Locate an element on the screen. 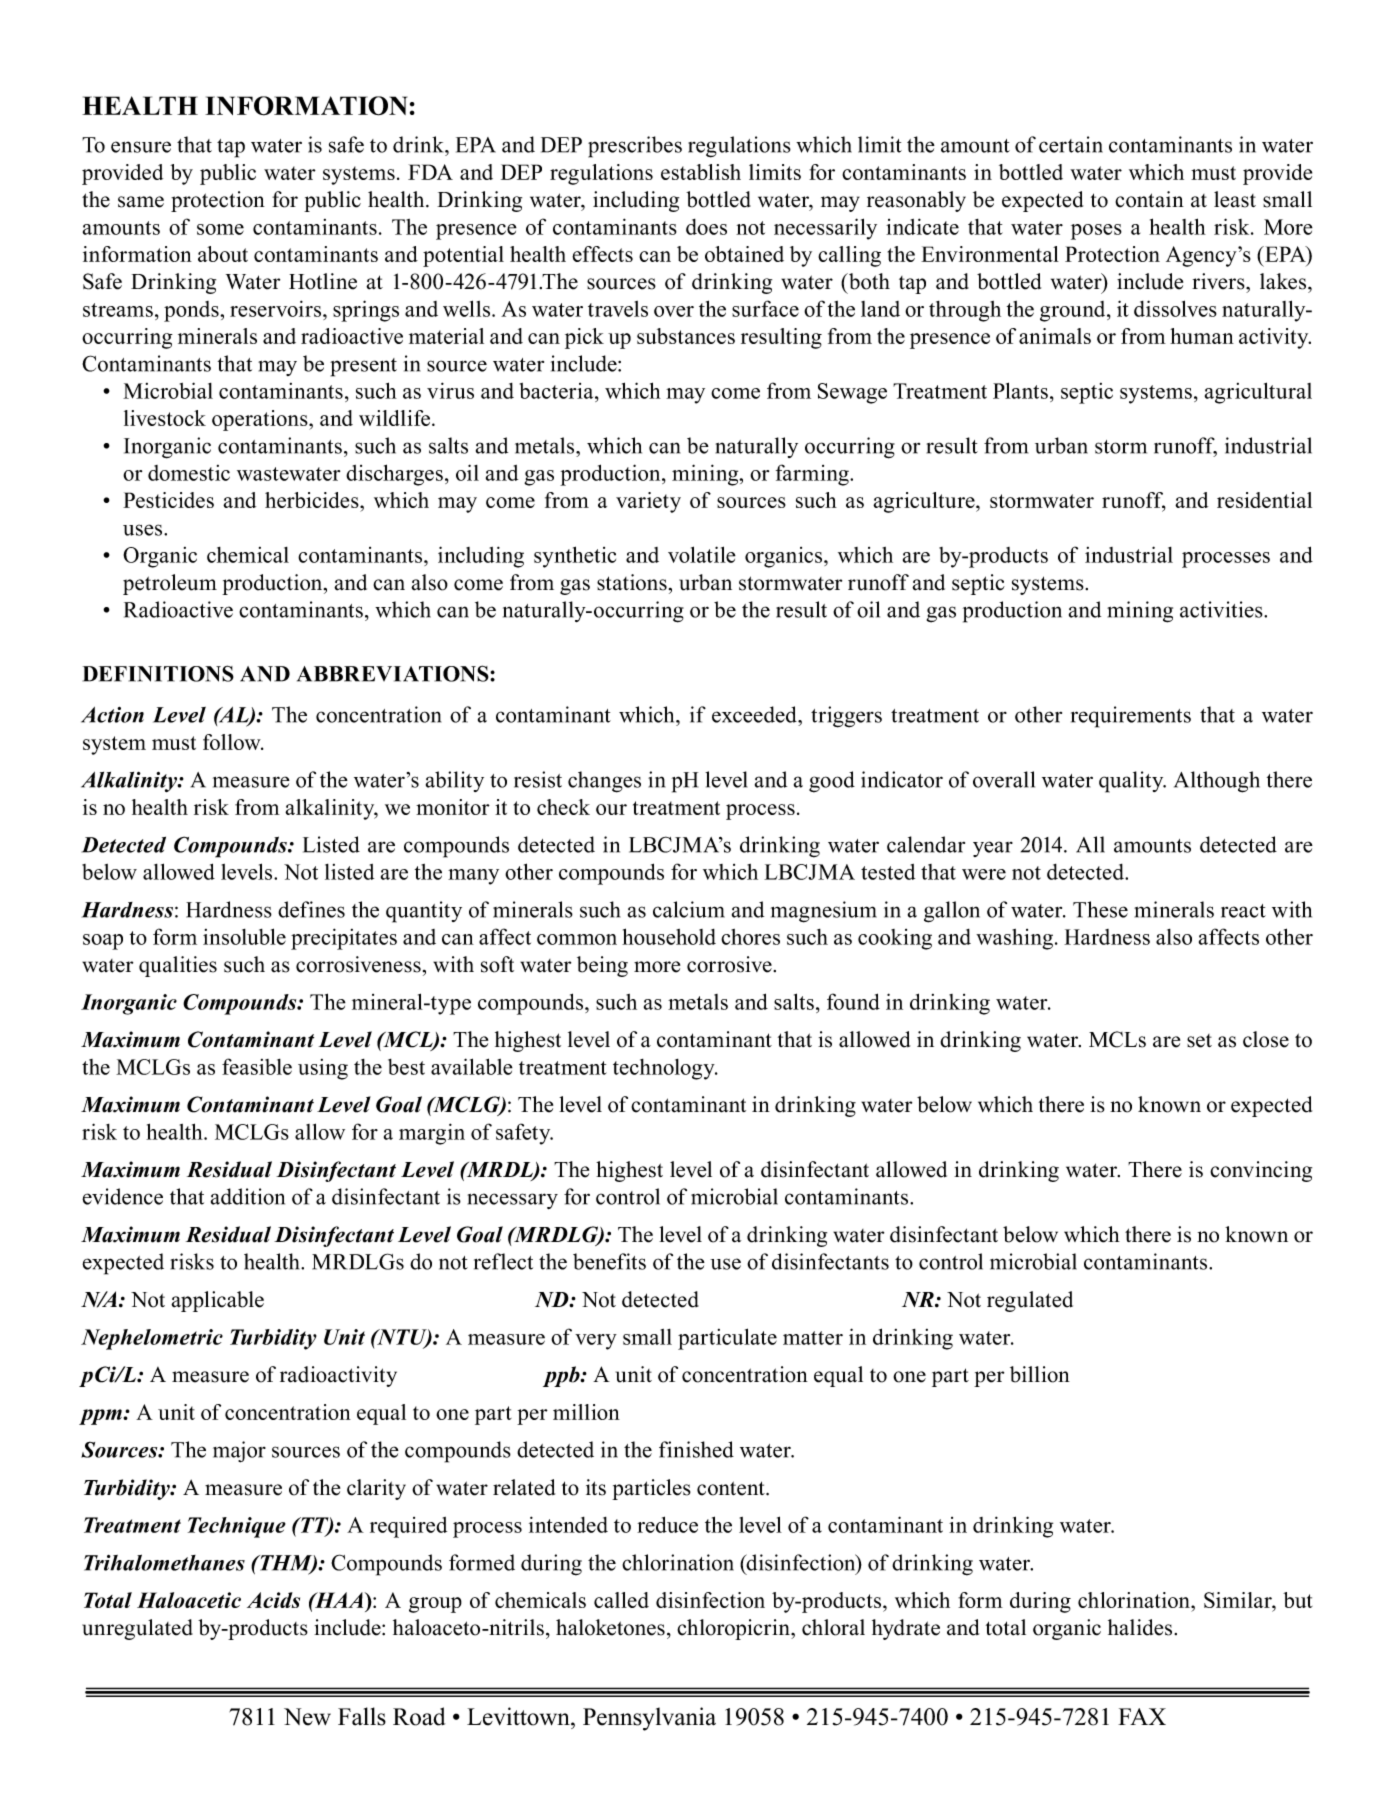  insoluble is located at coordinates (244, 936).
